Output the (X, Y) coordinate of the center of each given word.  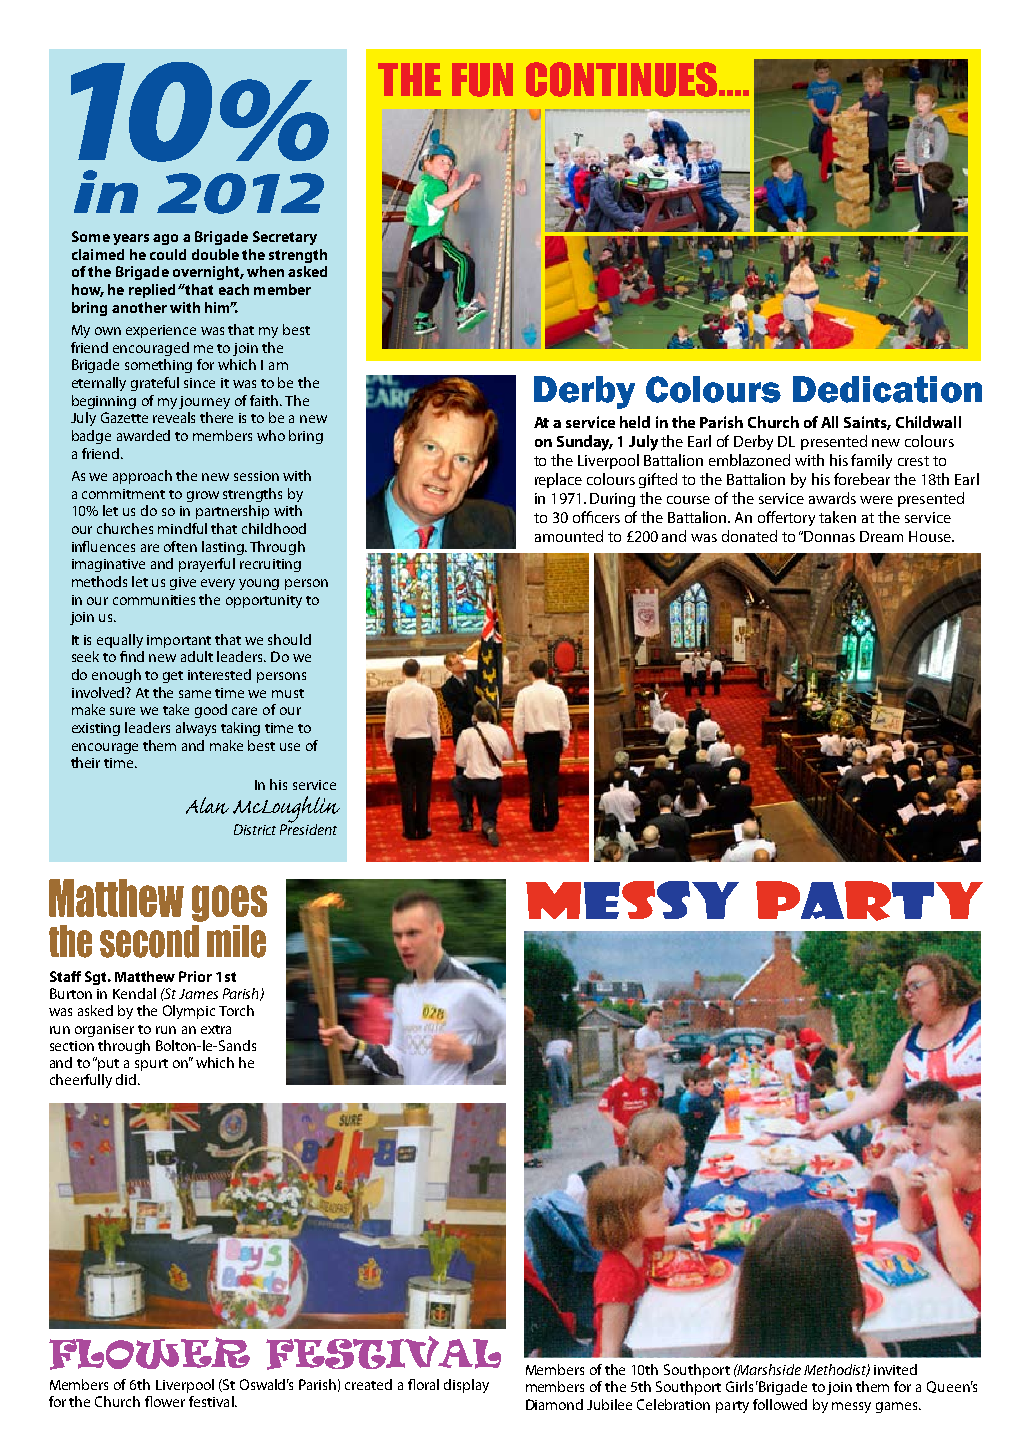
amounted (569, 536)
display (466, 1386)
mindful (182, 528)
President (308, 828)
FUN (482, 80)
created (368, 1384)
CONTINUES (621, 79)
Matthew (145, 976)
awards (832, 498)
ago (165, 239)
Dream (881, 536)
